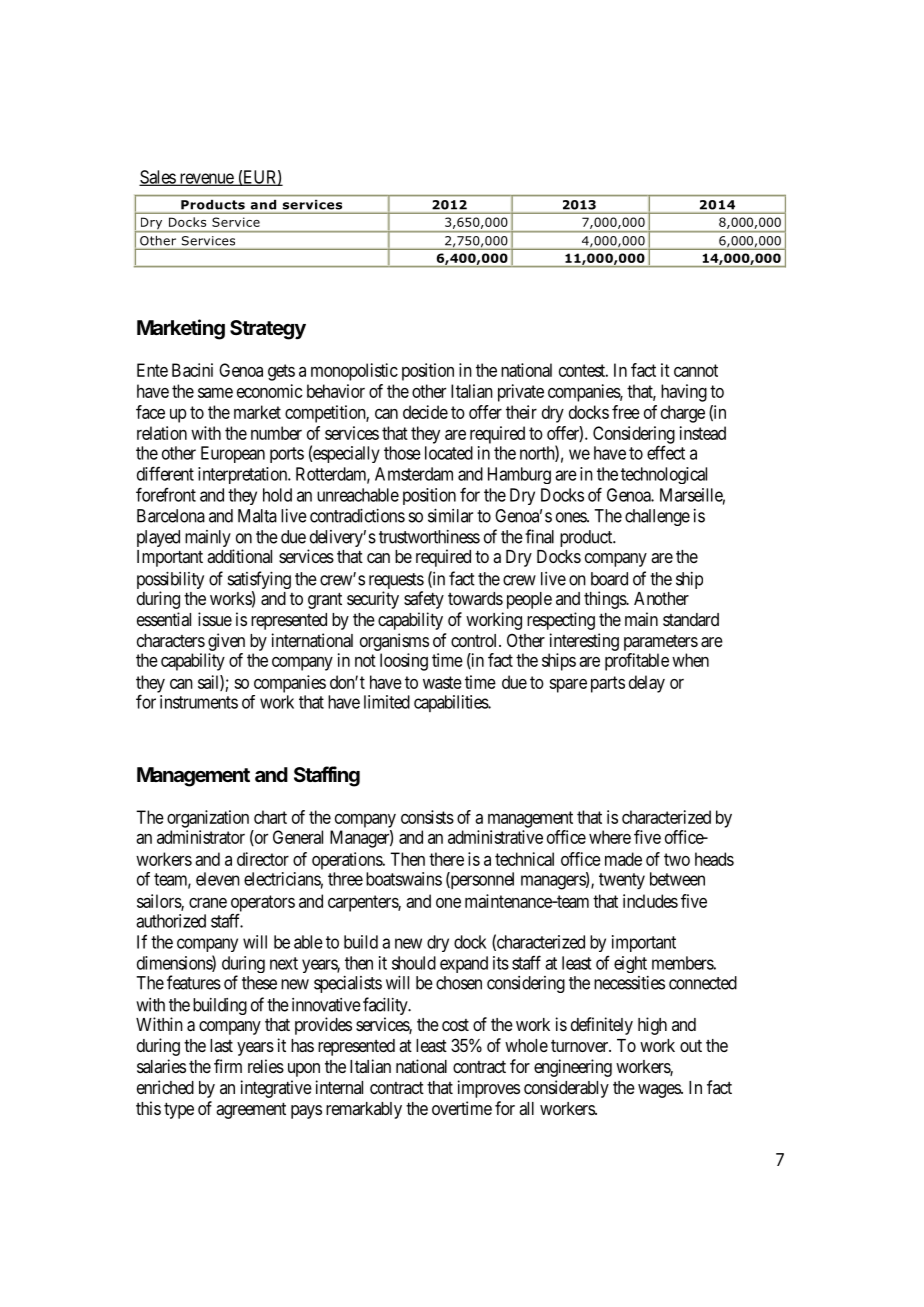  What do you see at coordinates (354, 372) in the document?
I see `monopolistic` at bounding box center [354, 372].
